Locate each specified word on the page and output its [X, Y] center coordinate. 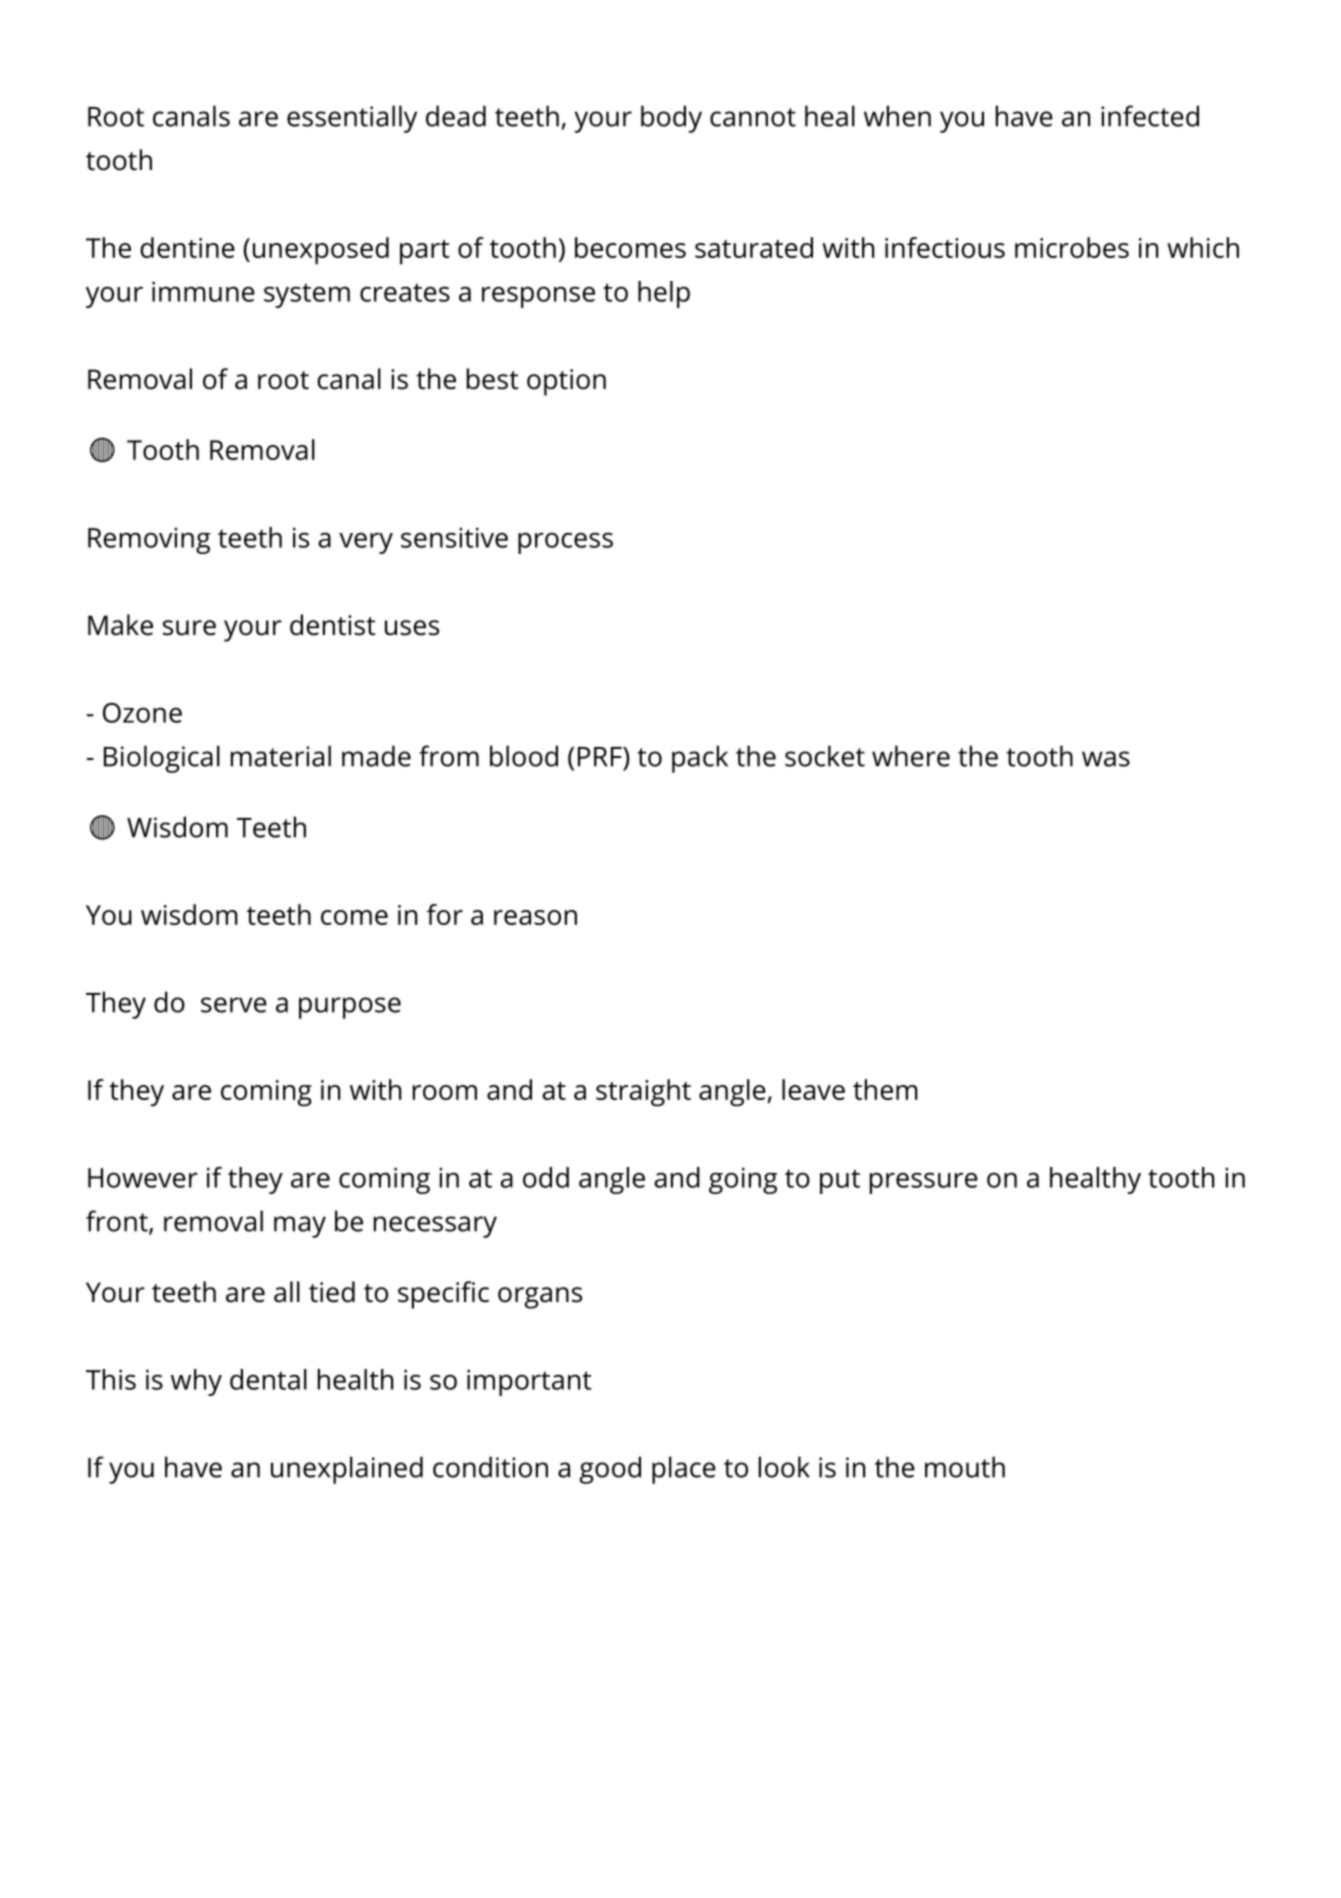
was [1106, 759]
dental [268, 1379]
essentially [352, 119]
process [565, 543]
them [885, 1089]
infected [1150, 116]
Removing [149, 540]
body [671, 119]
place [684, 1470]
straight [643, 1093]
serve [234, 1005]
